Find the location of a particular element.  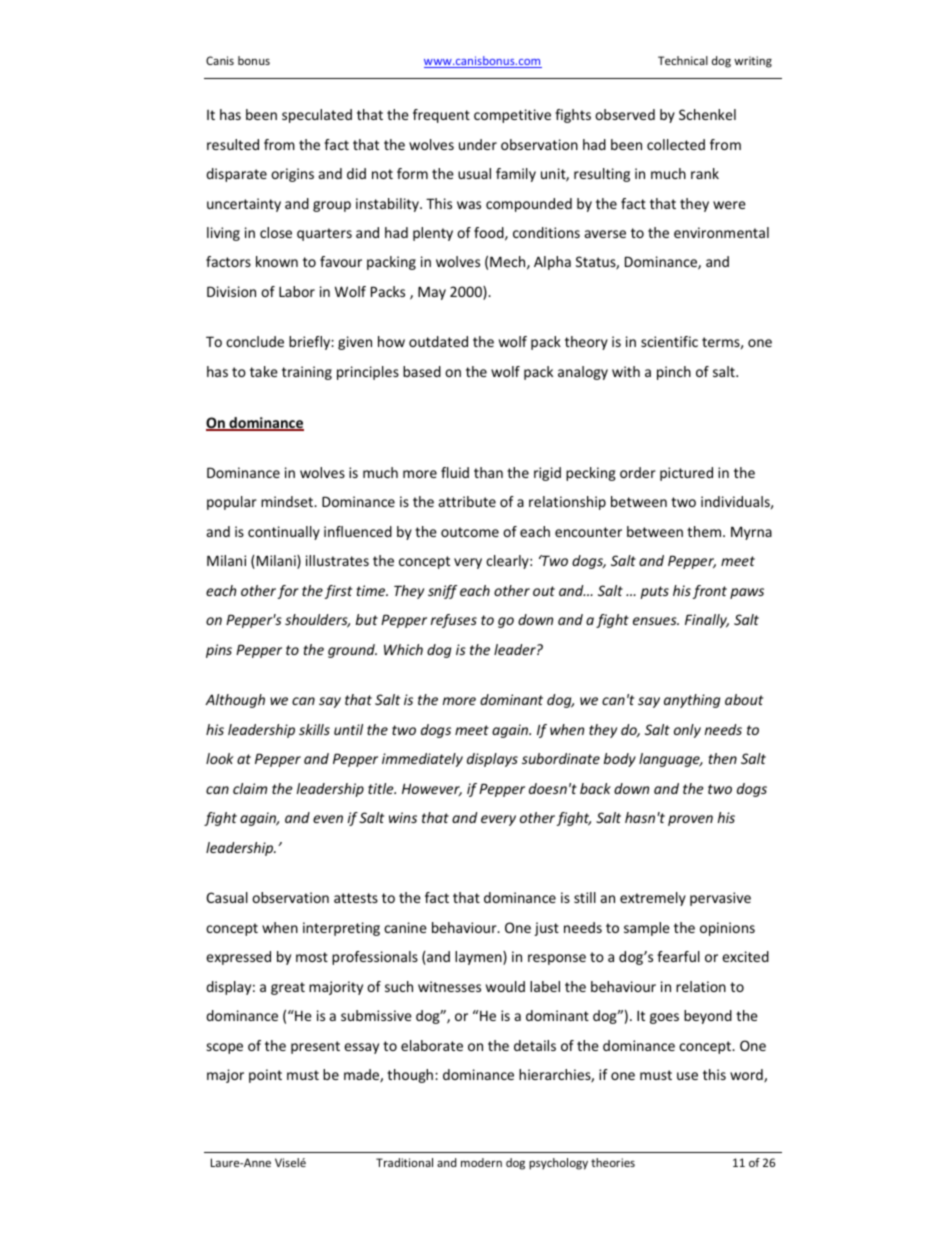

than is located at coordinates (488, 472).
